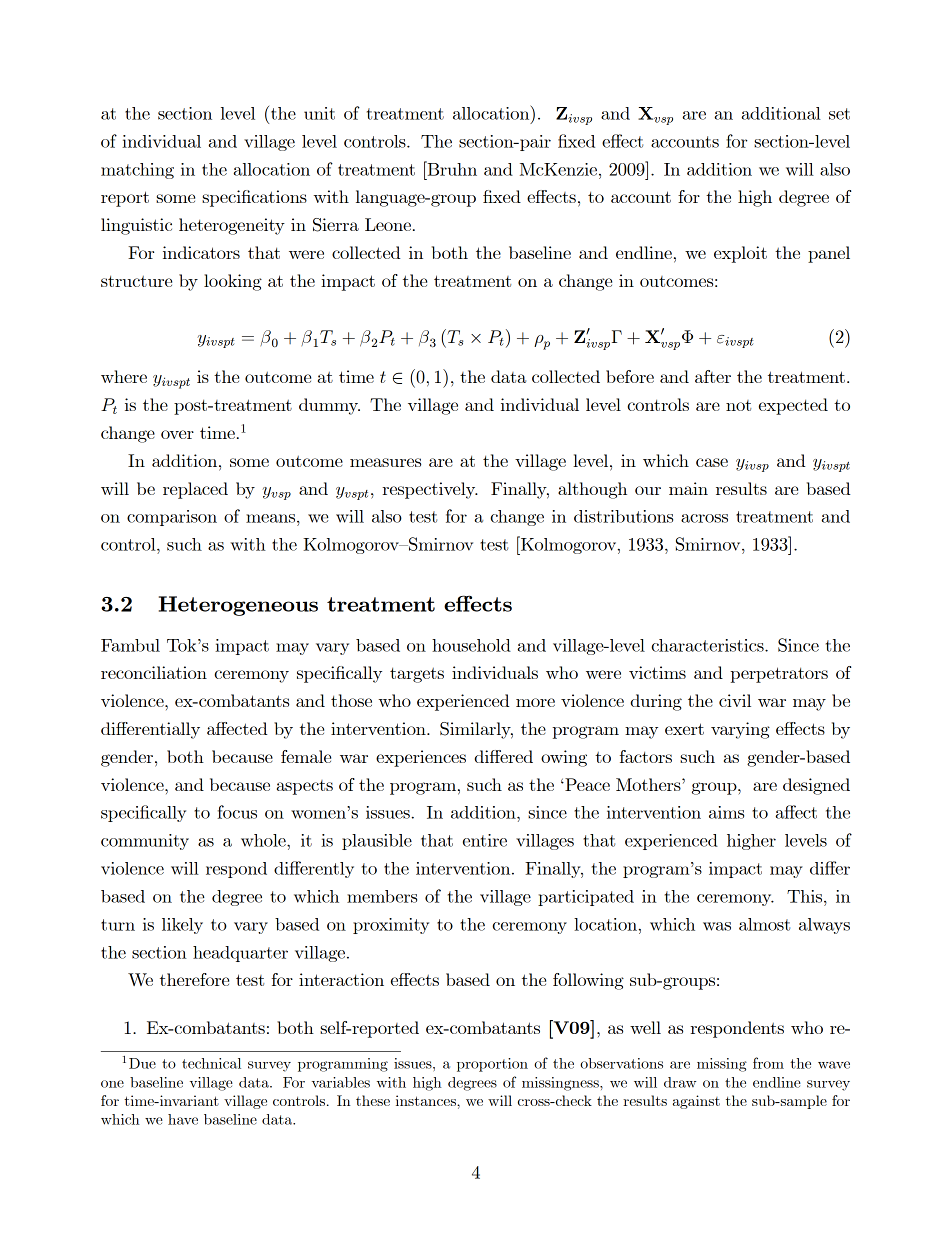 The image size is (952, 1233). Describe the element at coordinates (738, 405) in the screenshot. I see `not` at that location.
